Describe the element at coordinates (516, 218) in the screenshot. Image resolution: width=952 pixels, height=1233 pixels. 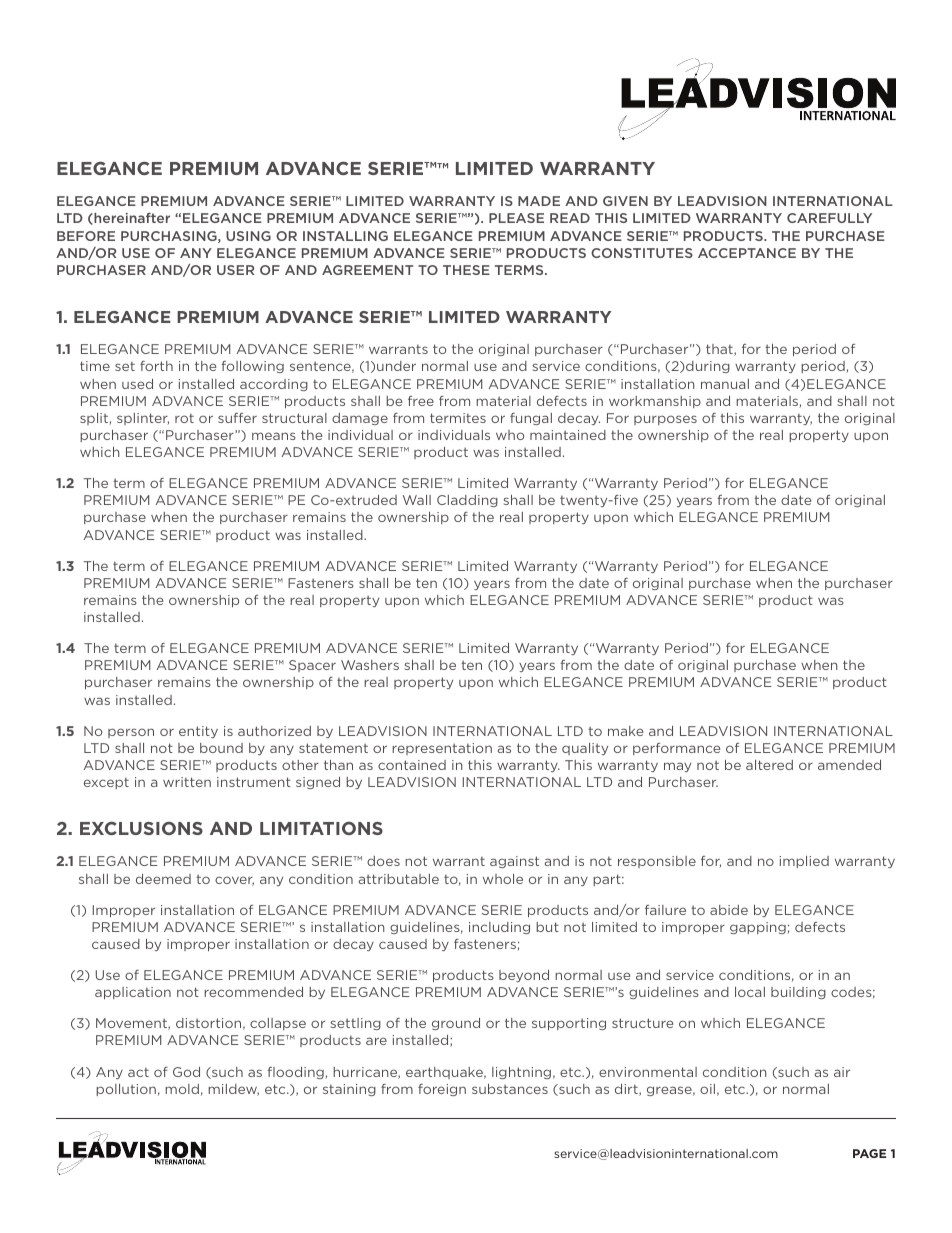
I see `PLEASE` at that location.
